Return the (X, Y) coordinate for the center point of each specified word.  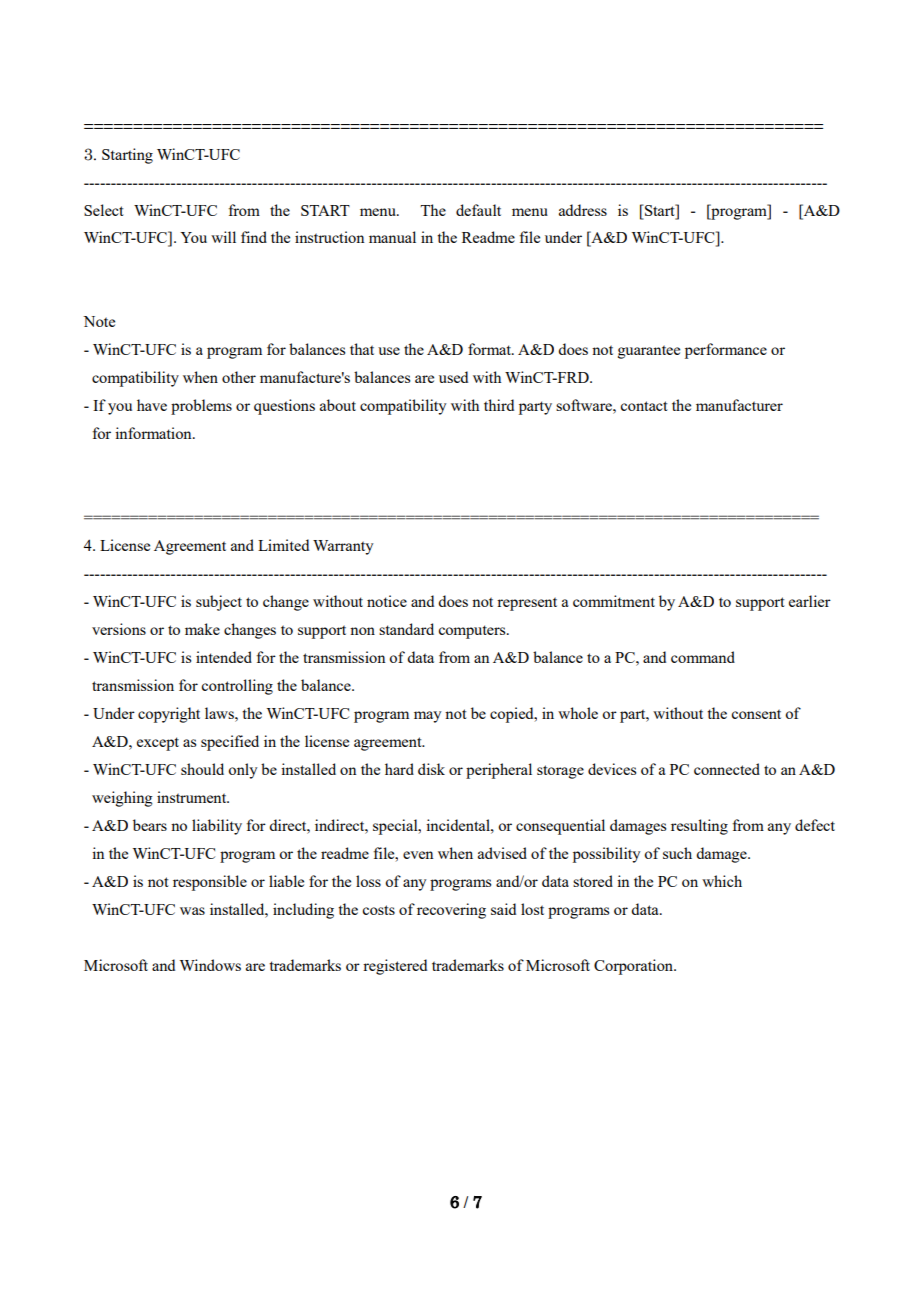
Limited (283, 545)
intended (224, 657)
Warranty (343, 547)
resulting (699, 827)
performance (726, 351)
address (583, 210)
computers (473, 632)
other (239, 377)
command (703, 657)
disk (431, 769)
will (223, 237)
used (453, 377)
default (478, 210)
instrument (193, 797)
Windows (210, 965)
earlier (810, 601)
